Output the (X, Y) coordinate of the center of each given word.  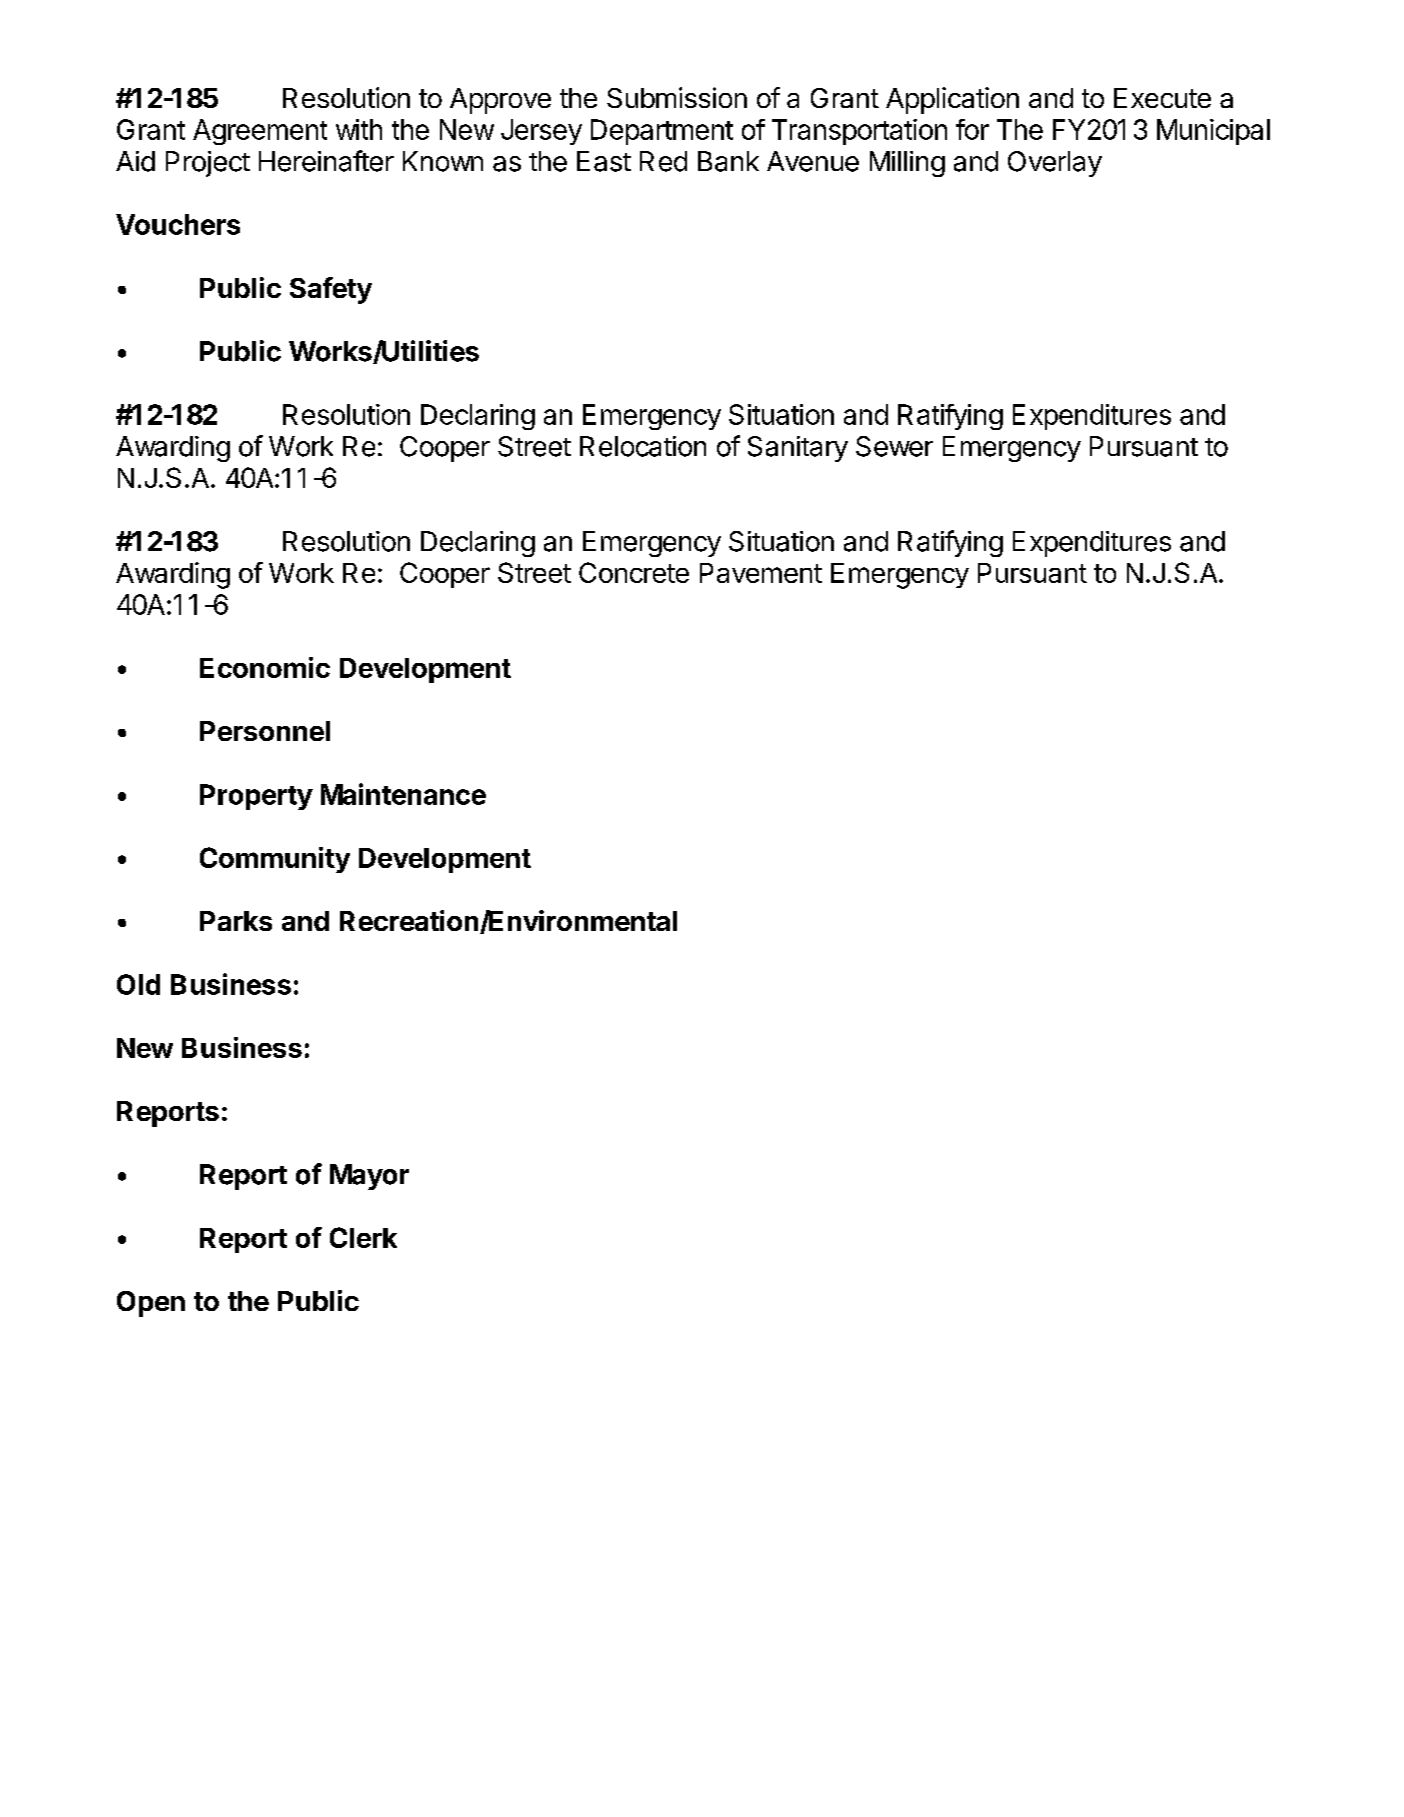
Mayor (369, 1177)
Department (662, 132)
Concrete (634, 572)
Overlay (1055, 164)
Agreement (260, 132)
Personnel (265, 731)
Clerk (363, 1237)
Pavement (761, 573)
